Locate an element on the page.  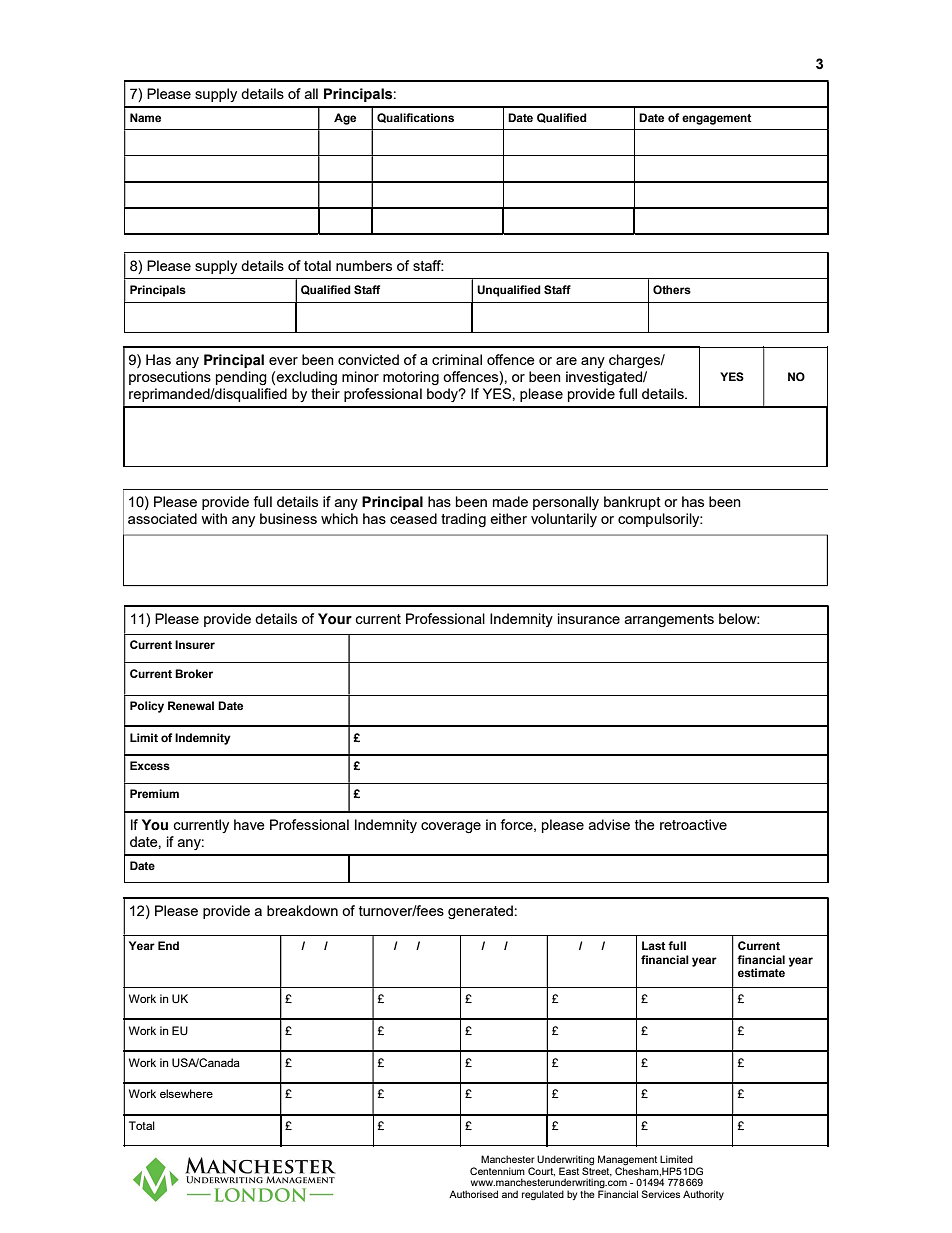
elsewhere is located at coordinates (186, 1093).
